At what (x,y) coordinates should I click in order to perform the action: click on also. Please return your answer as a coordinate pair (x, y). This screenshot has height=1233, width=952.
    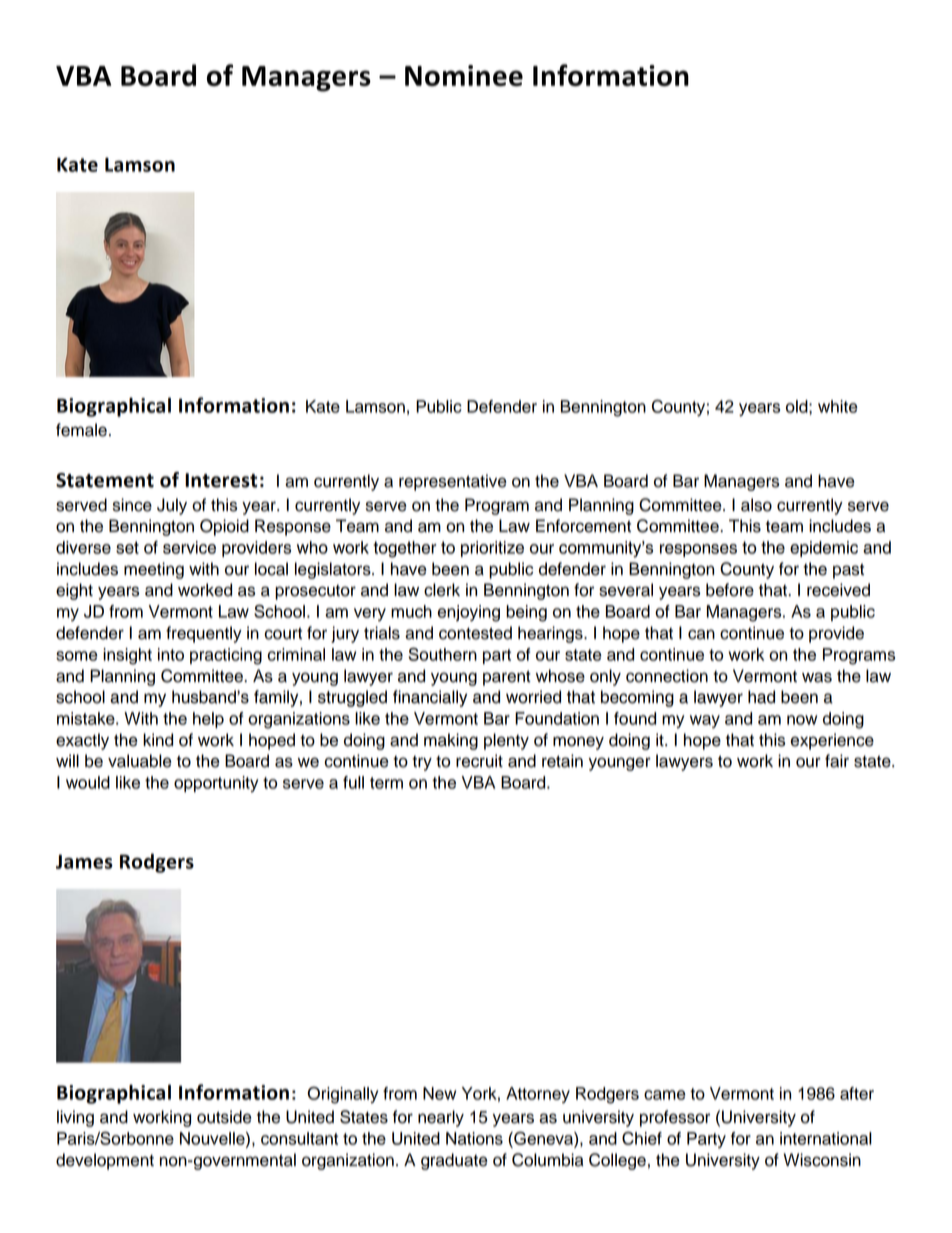
    Looking at the image, I should click on (756, 505).
